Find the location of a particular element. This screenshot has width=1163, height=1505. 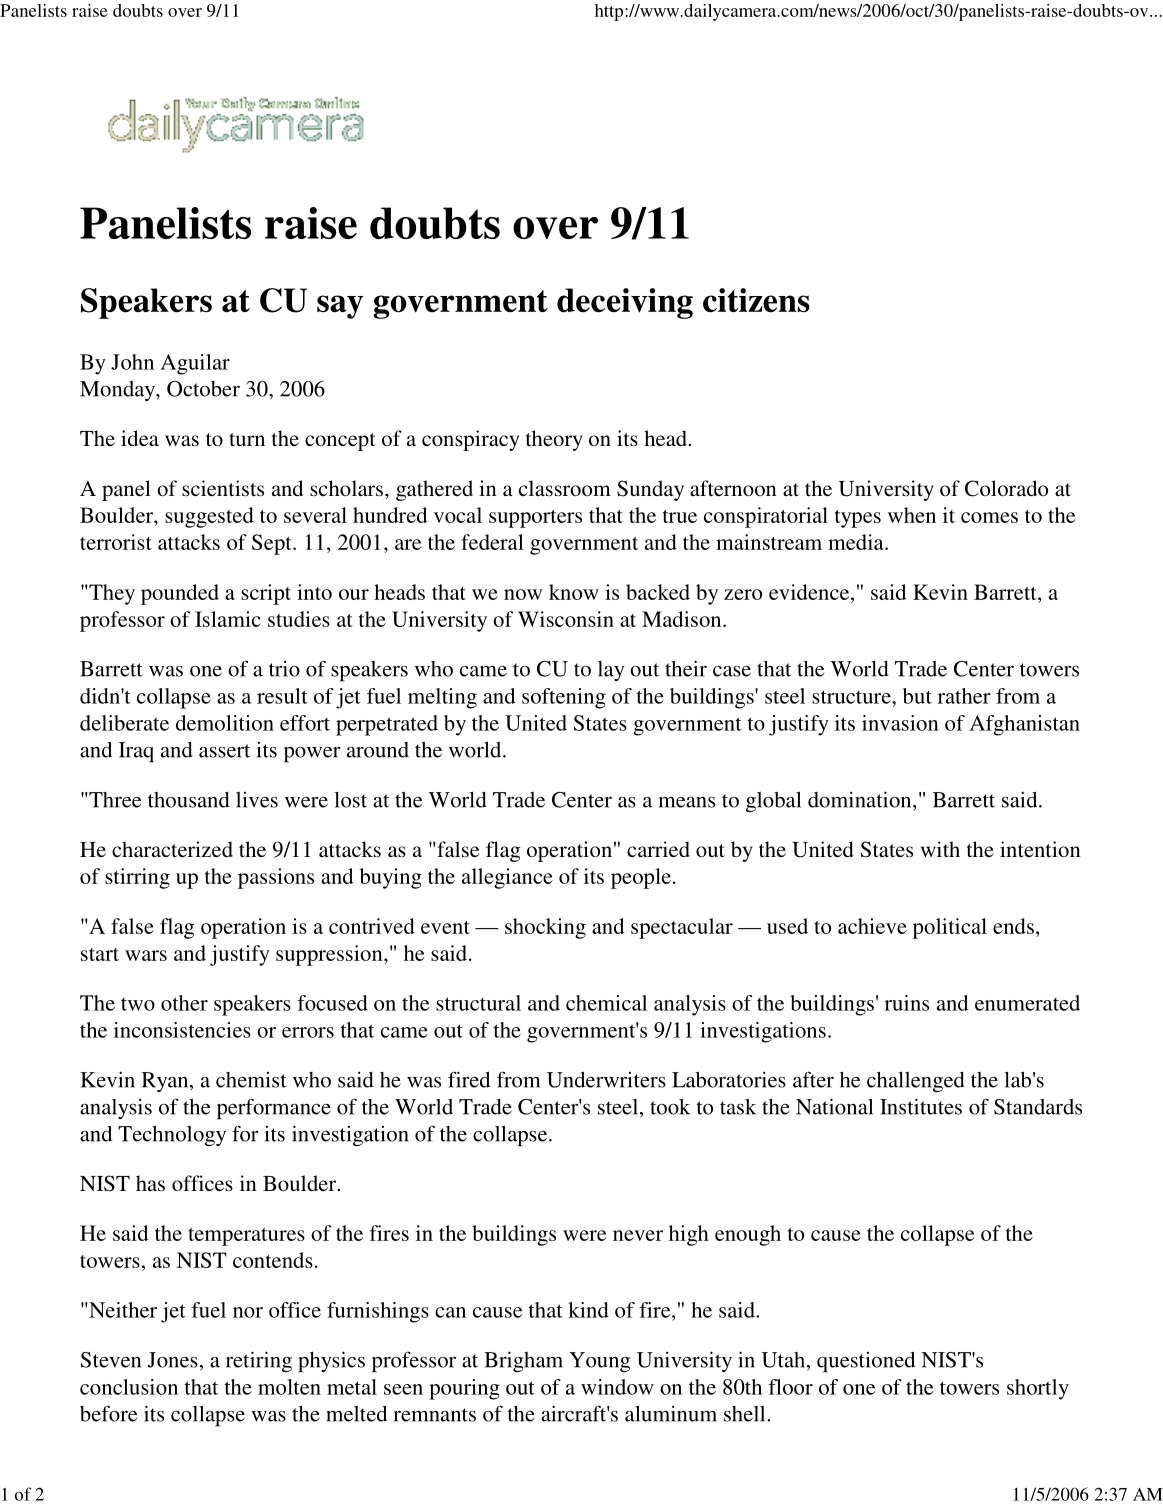

citizens is located at coordinates (756, 300).
